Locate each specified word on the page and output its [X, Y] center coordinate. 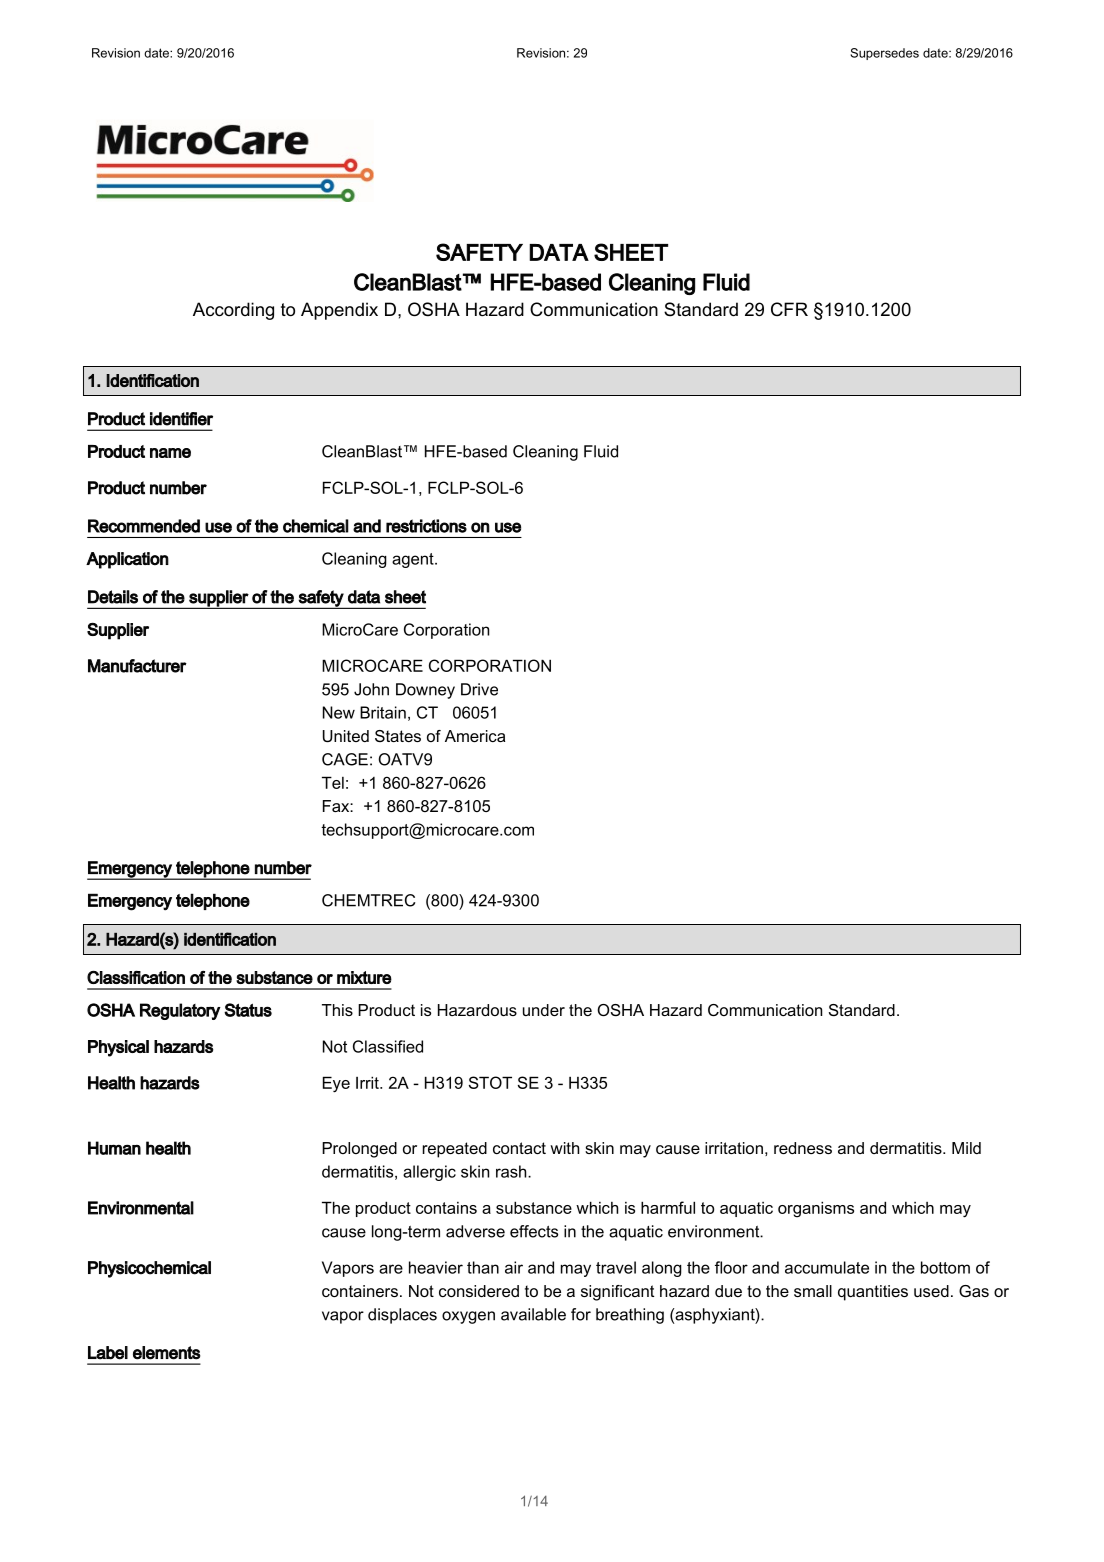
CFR [789, 309]
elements [167, 1353]
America [475, 736]
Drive [479, 689]
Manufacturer [137, 666]
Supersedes [885, 54]
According [233, 311]
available [533, 1314]
